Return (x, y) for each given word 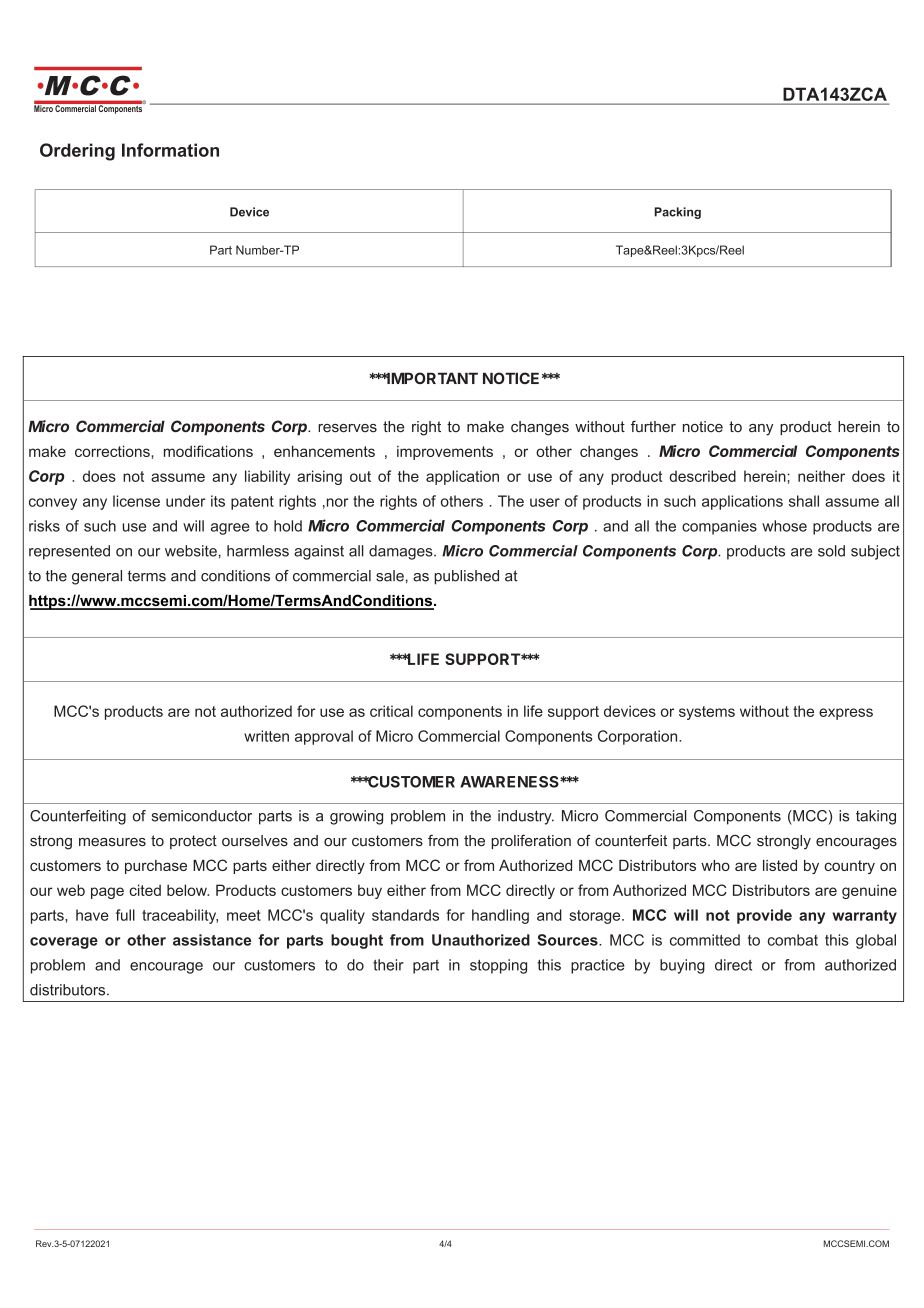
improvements (445, 453)
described (702, 476)
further (653, 426)
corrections (113, 451)
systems (707, 713)
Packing (677, 213)
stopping (498, 966)
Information (170, 150)
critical (391, 711)
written (266, 736)
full (125, 915)
